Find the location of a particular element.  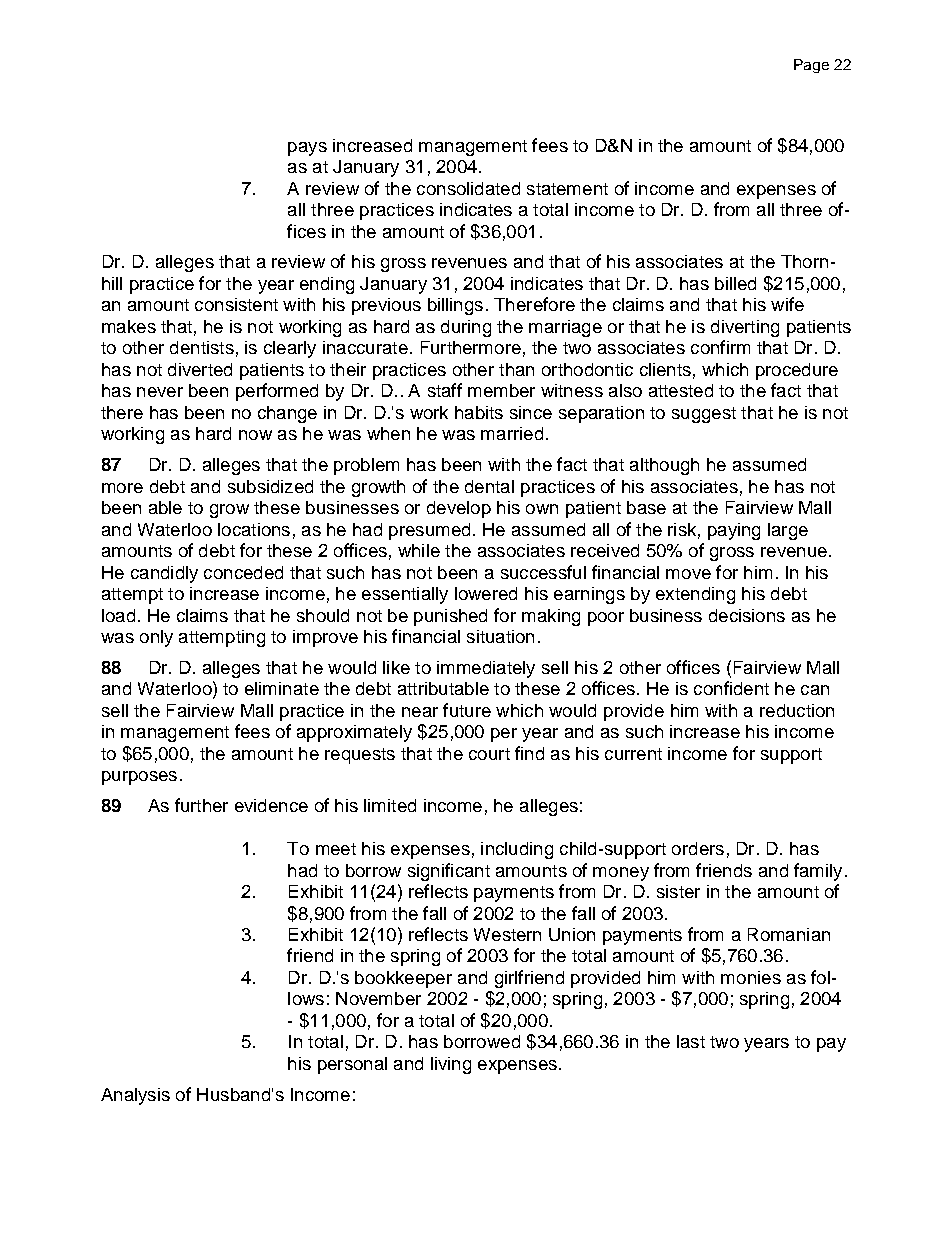

consolidated is located at coordinates (468, 188).
